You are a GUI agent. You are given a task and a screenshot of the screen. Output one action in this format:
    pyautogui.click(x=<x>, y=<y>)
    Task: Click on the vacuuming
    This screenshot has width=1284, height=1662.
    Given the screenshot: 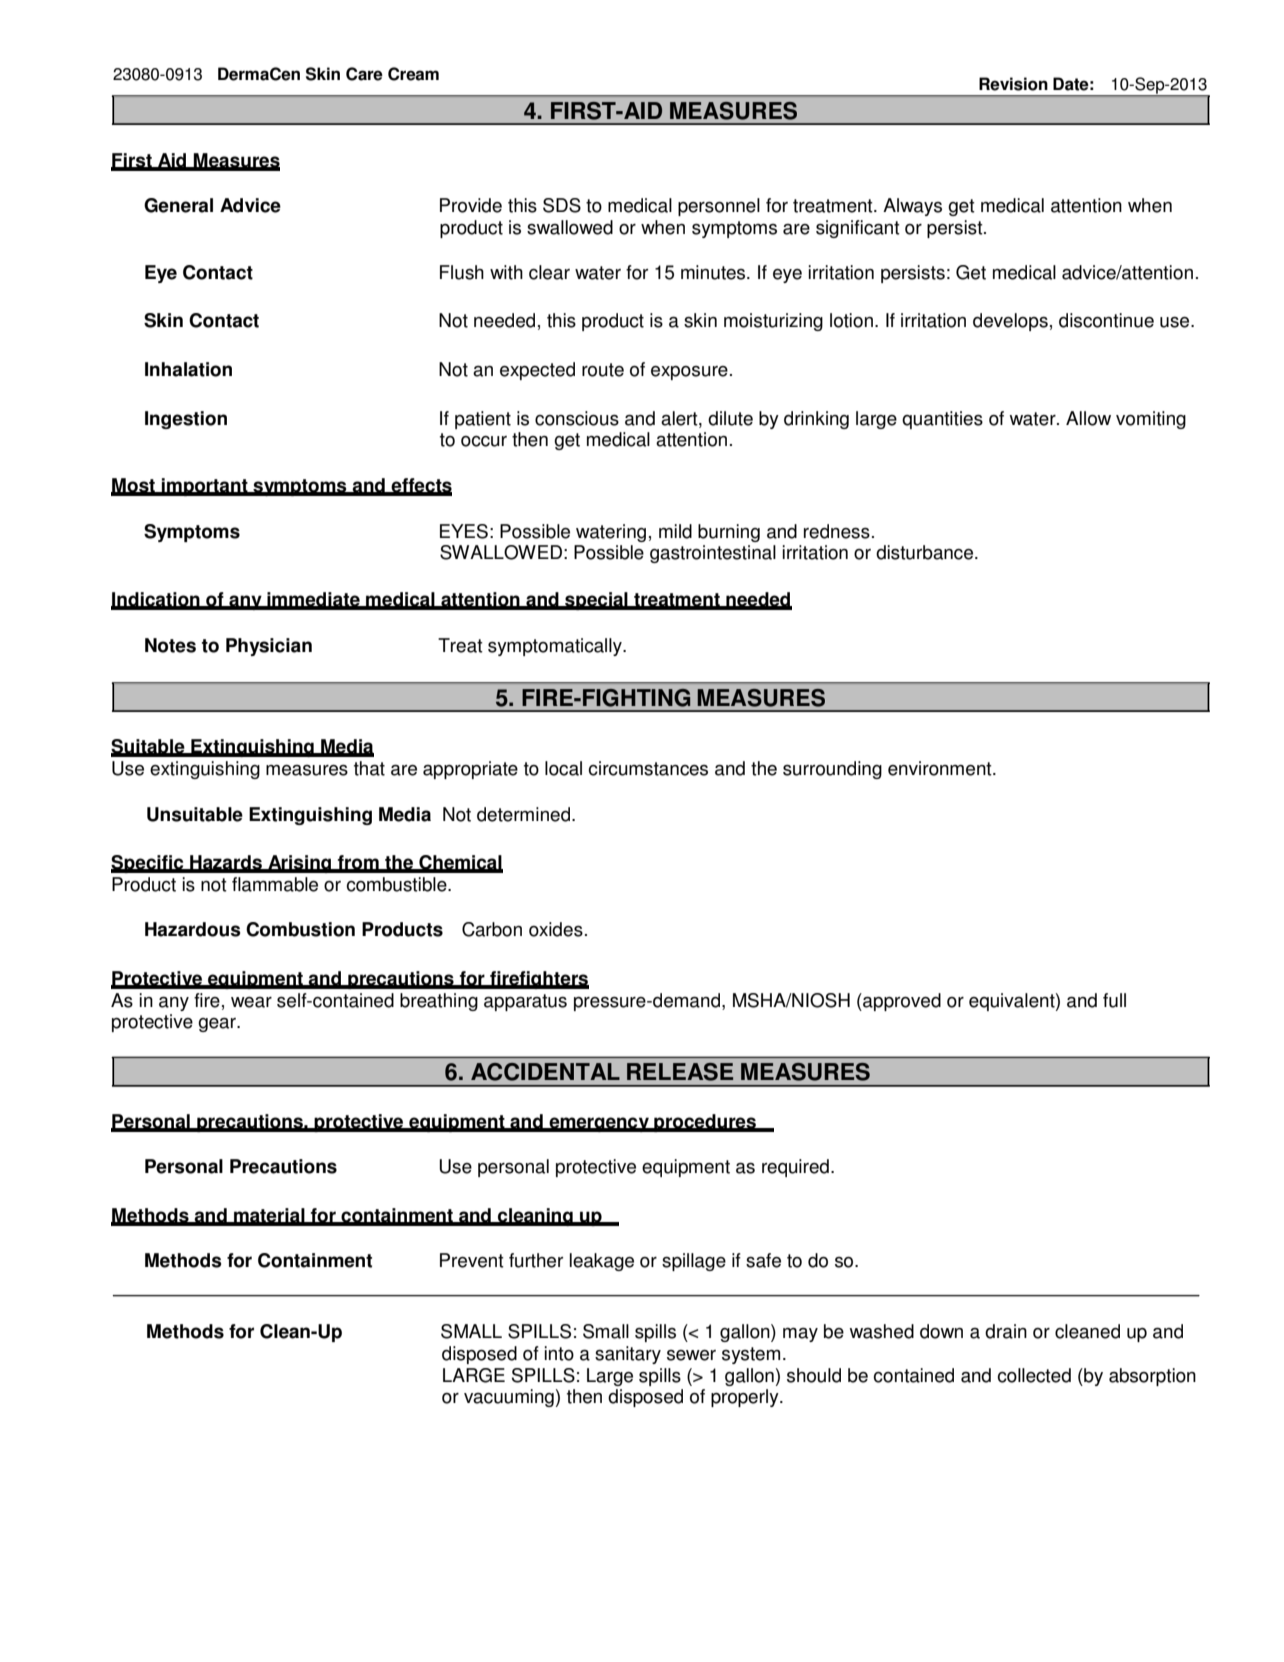 What is the action you would take?
    pyautogui.click(x=509, y=1398)
